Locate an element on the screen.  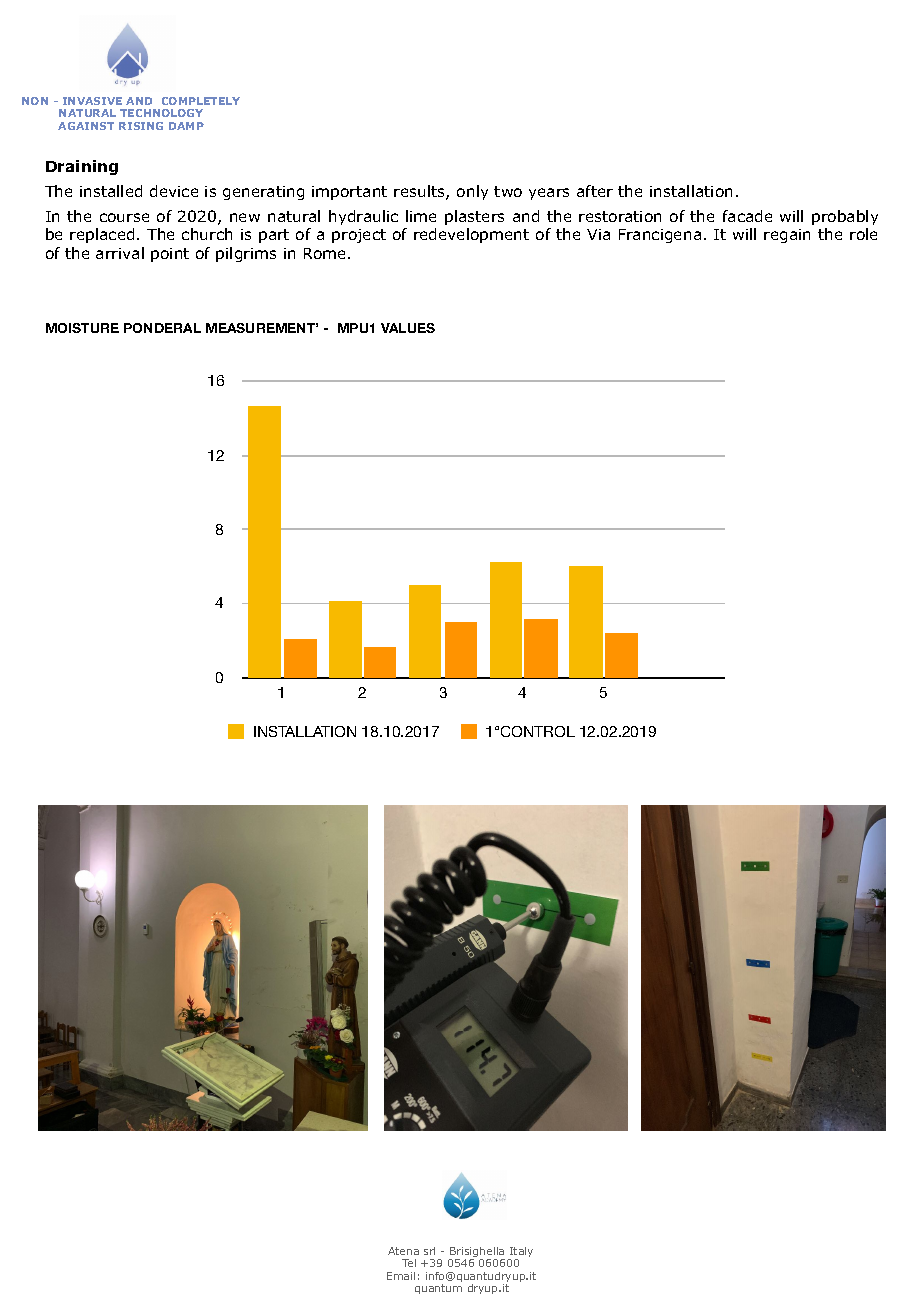
RISING is located at coordinates (141, 126).
